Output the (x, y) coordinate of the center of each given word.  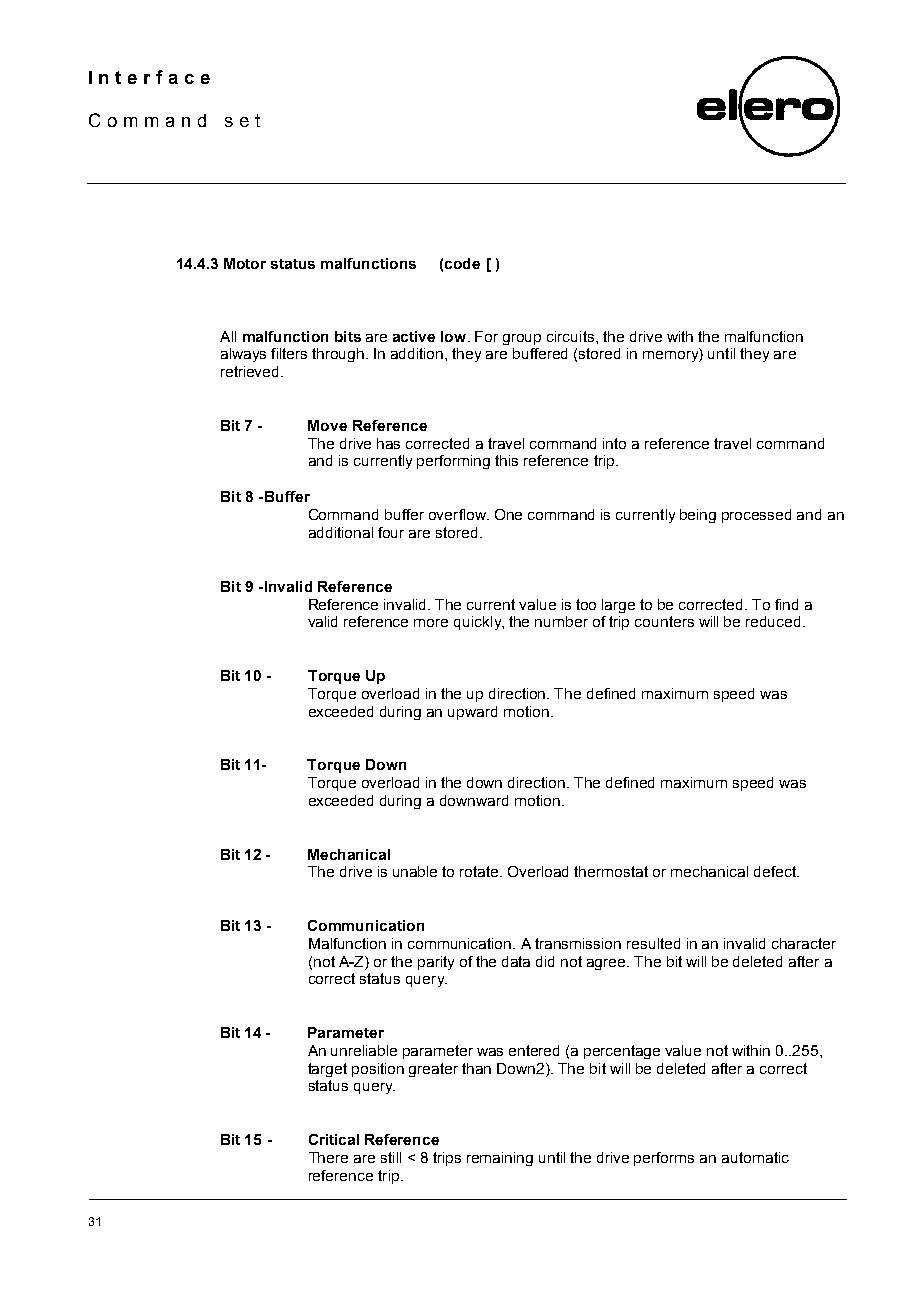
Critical (334, 1139)
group (522, 339)
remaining (500, 1159)
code (462, 263)
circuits (572, 336)
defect (776, 871)
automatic (755, 1157)
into (614, 443)
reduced (773, 621)
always (243, 355)
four (391, 532)
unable (415, 871)
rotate (481, 871)
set (242, 120)
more (431, 623)
